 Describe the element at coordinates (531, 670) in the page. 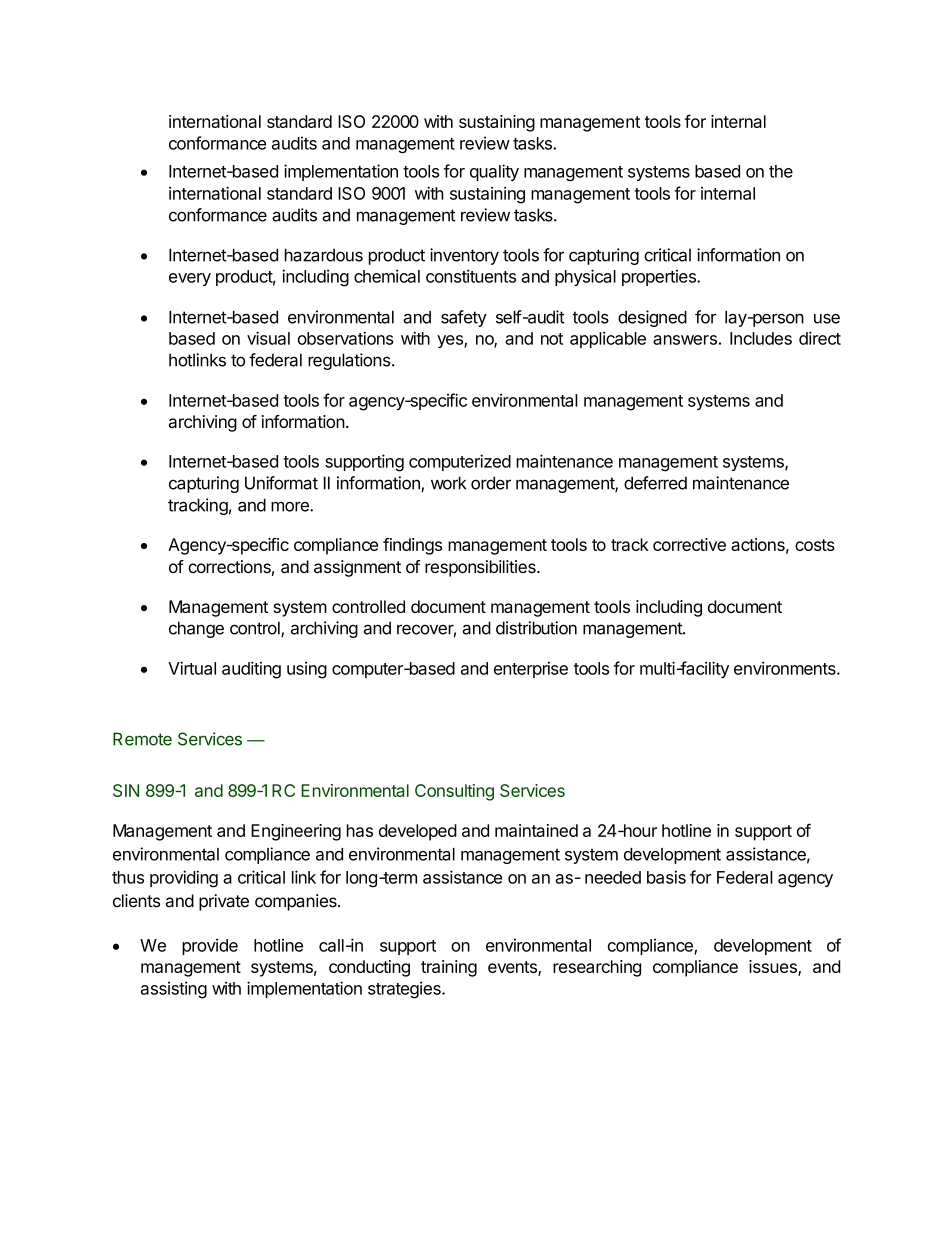

I see `enterprise` at that location.
